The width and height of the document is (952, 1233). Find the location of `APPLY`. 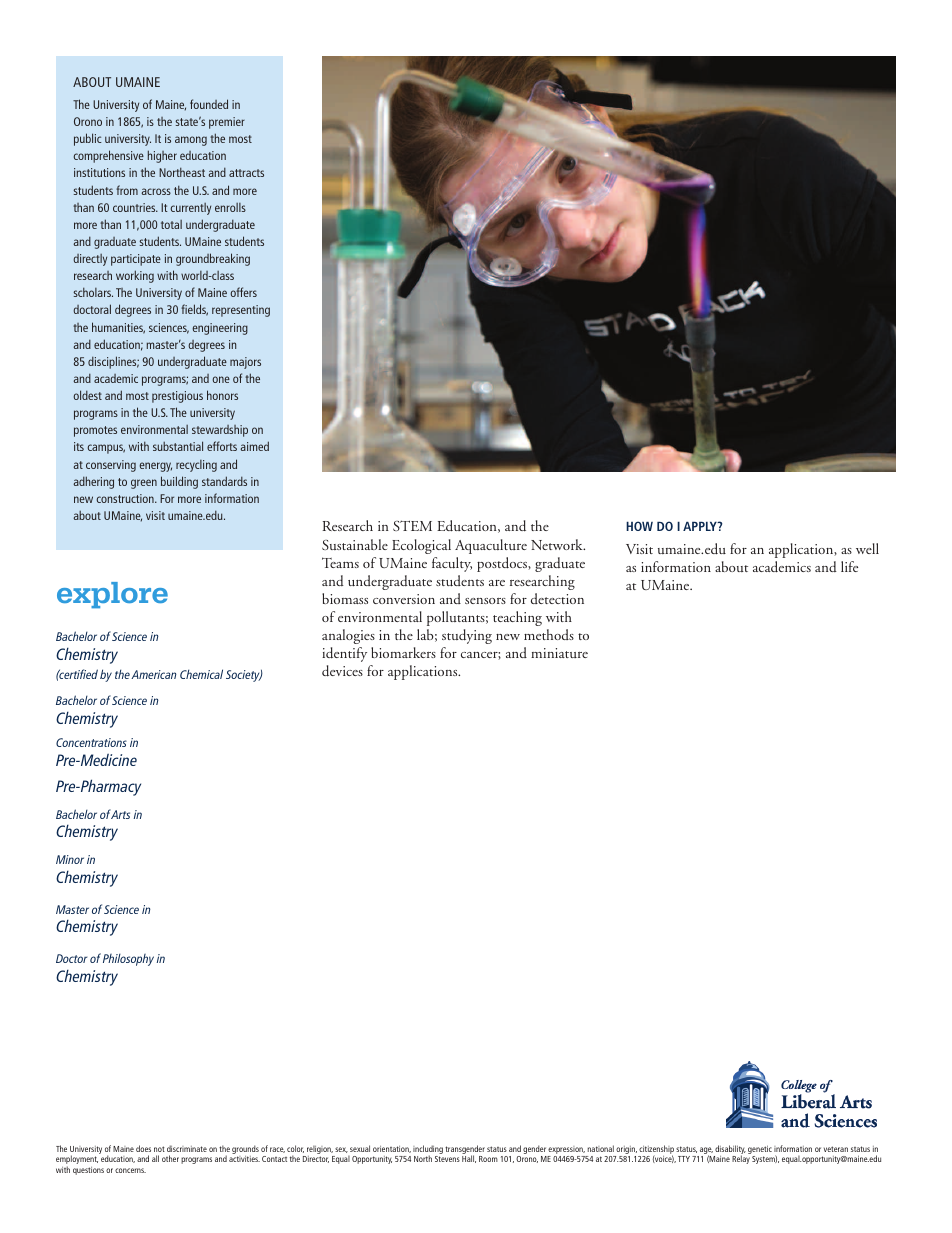

APPLY is located at coordinates (701, 526).
